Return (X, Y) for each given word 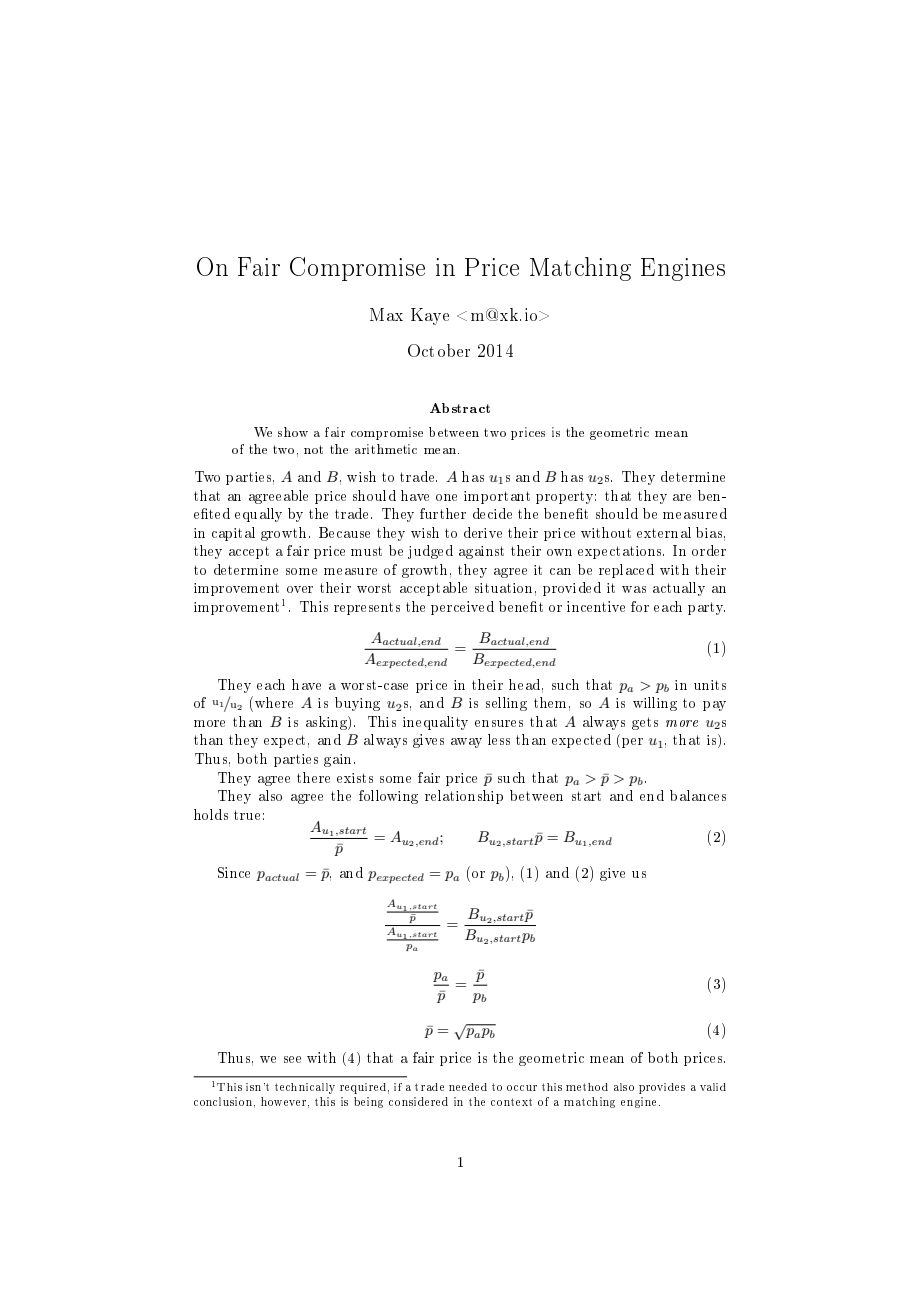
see (292, 1059)
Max (386, 314)
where (274, 702)
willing (655, 704)
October (439, 350)
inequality (435, 723)
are (682, 497)
